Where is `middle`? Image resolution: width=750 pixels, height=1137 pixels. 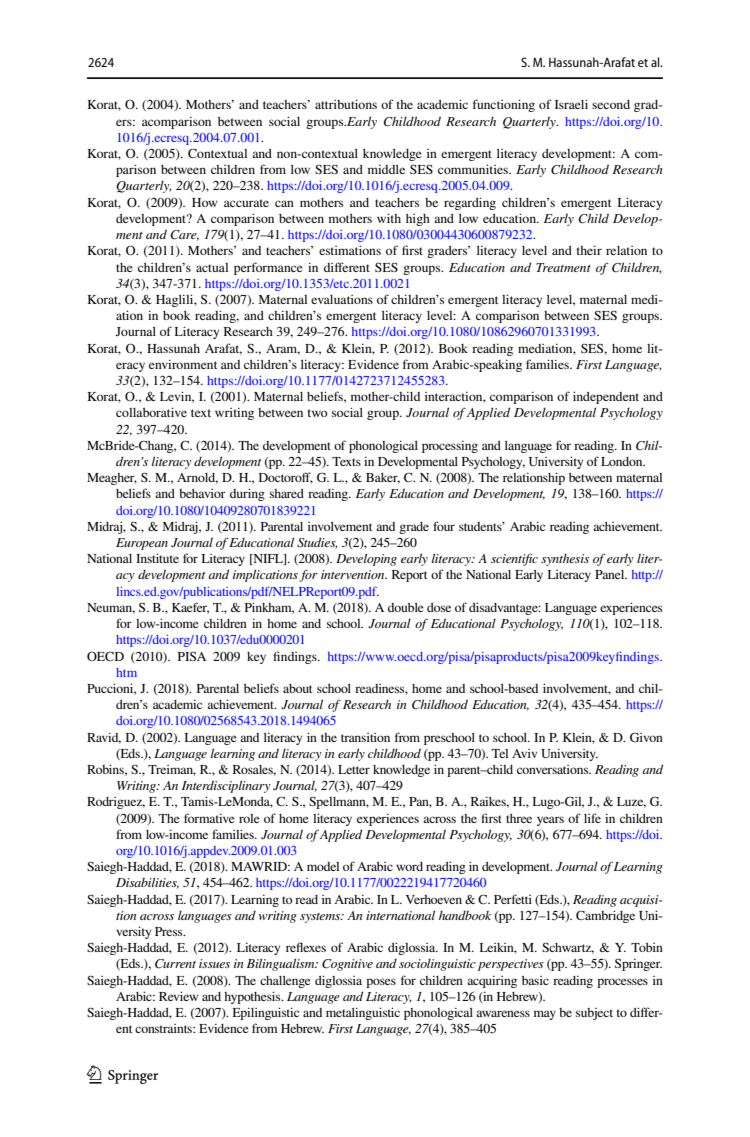 middle is located at coordinates (386, 169).
